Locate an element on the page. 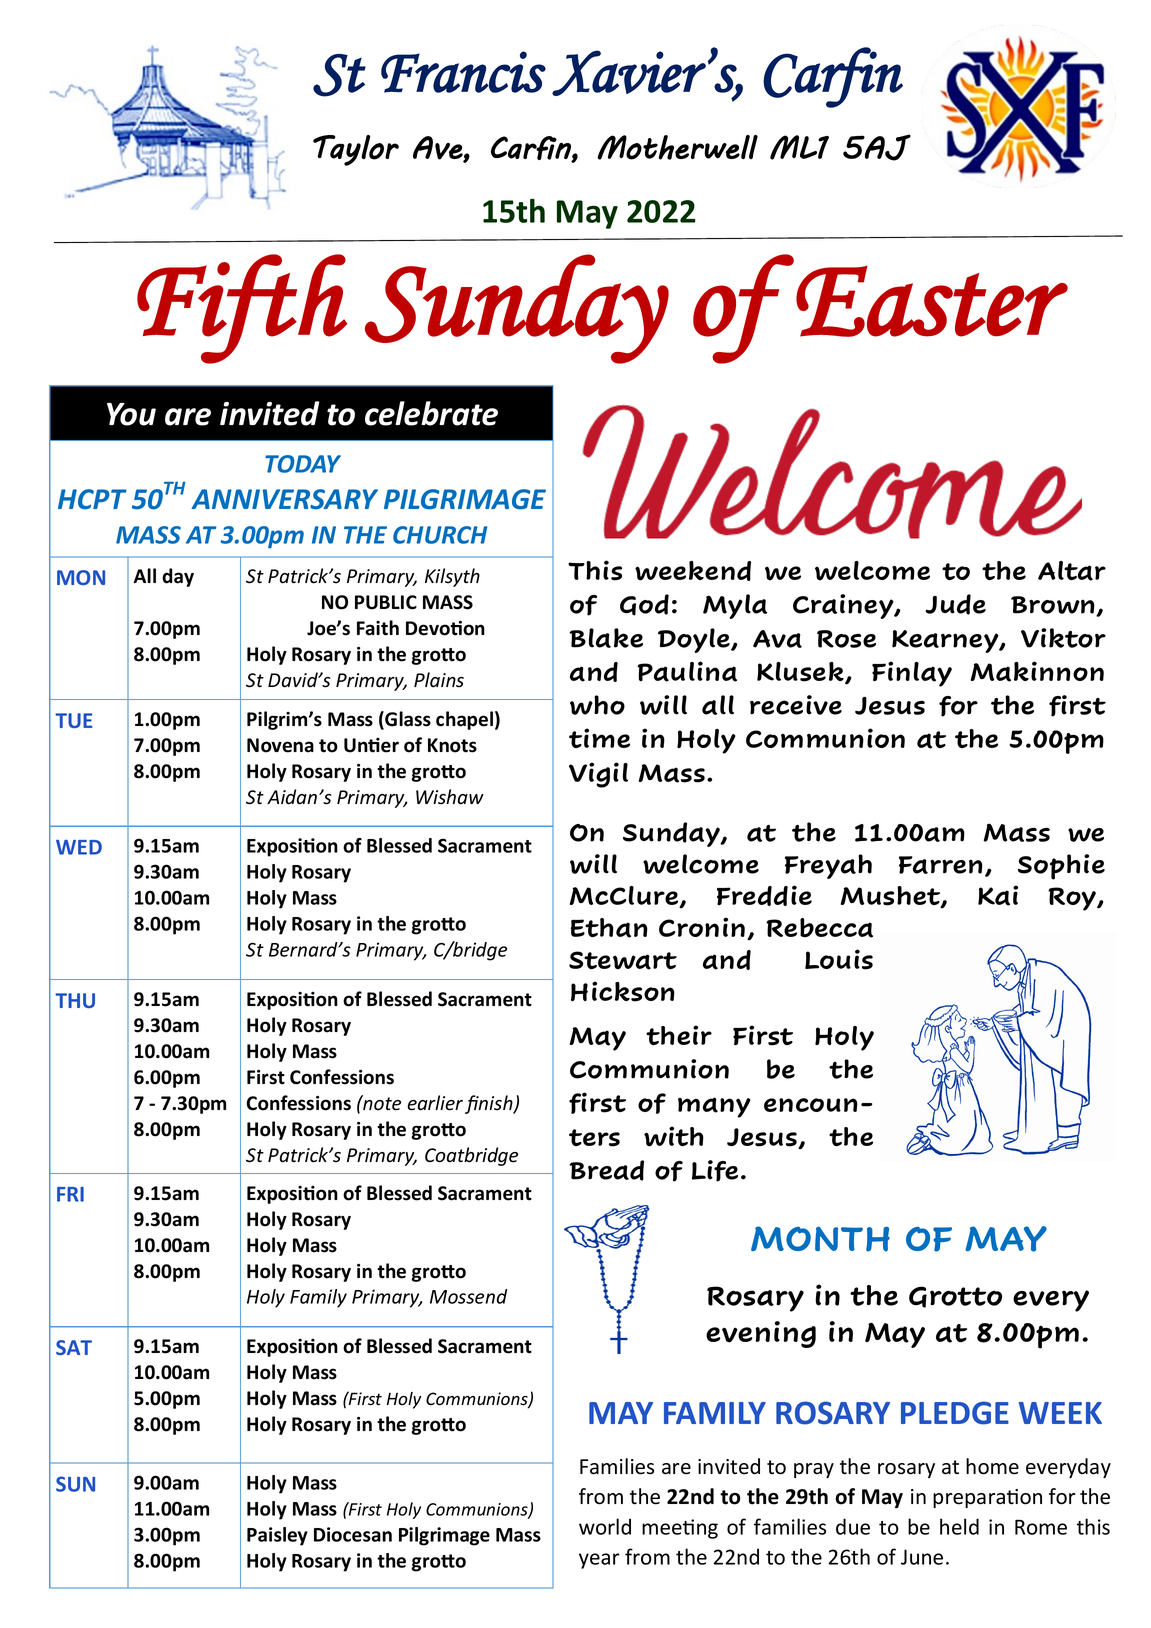 The width and height of the image is (1151, 1628). FRI is located at coordinates (70, 1194).
